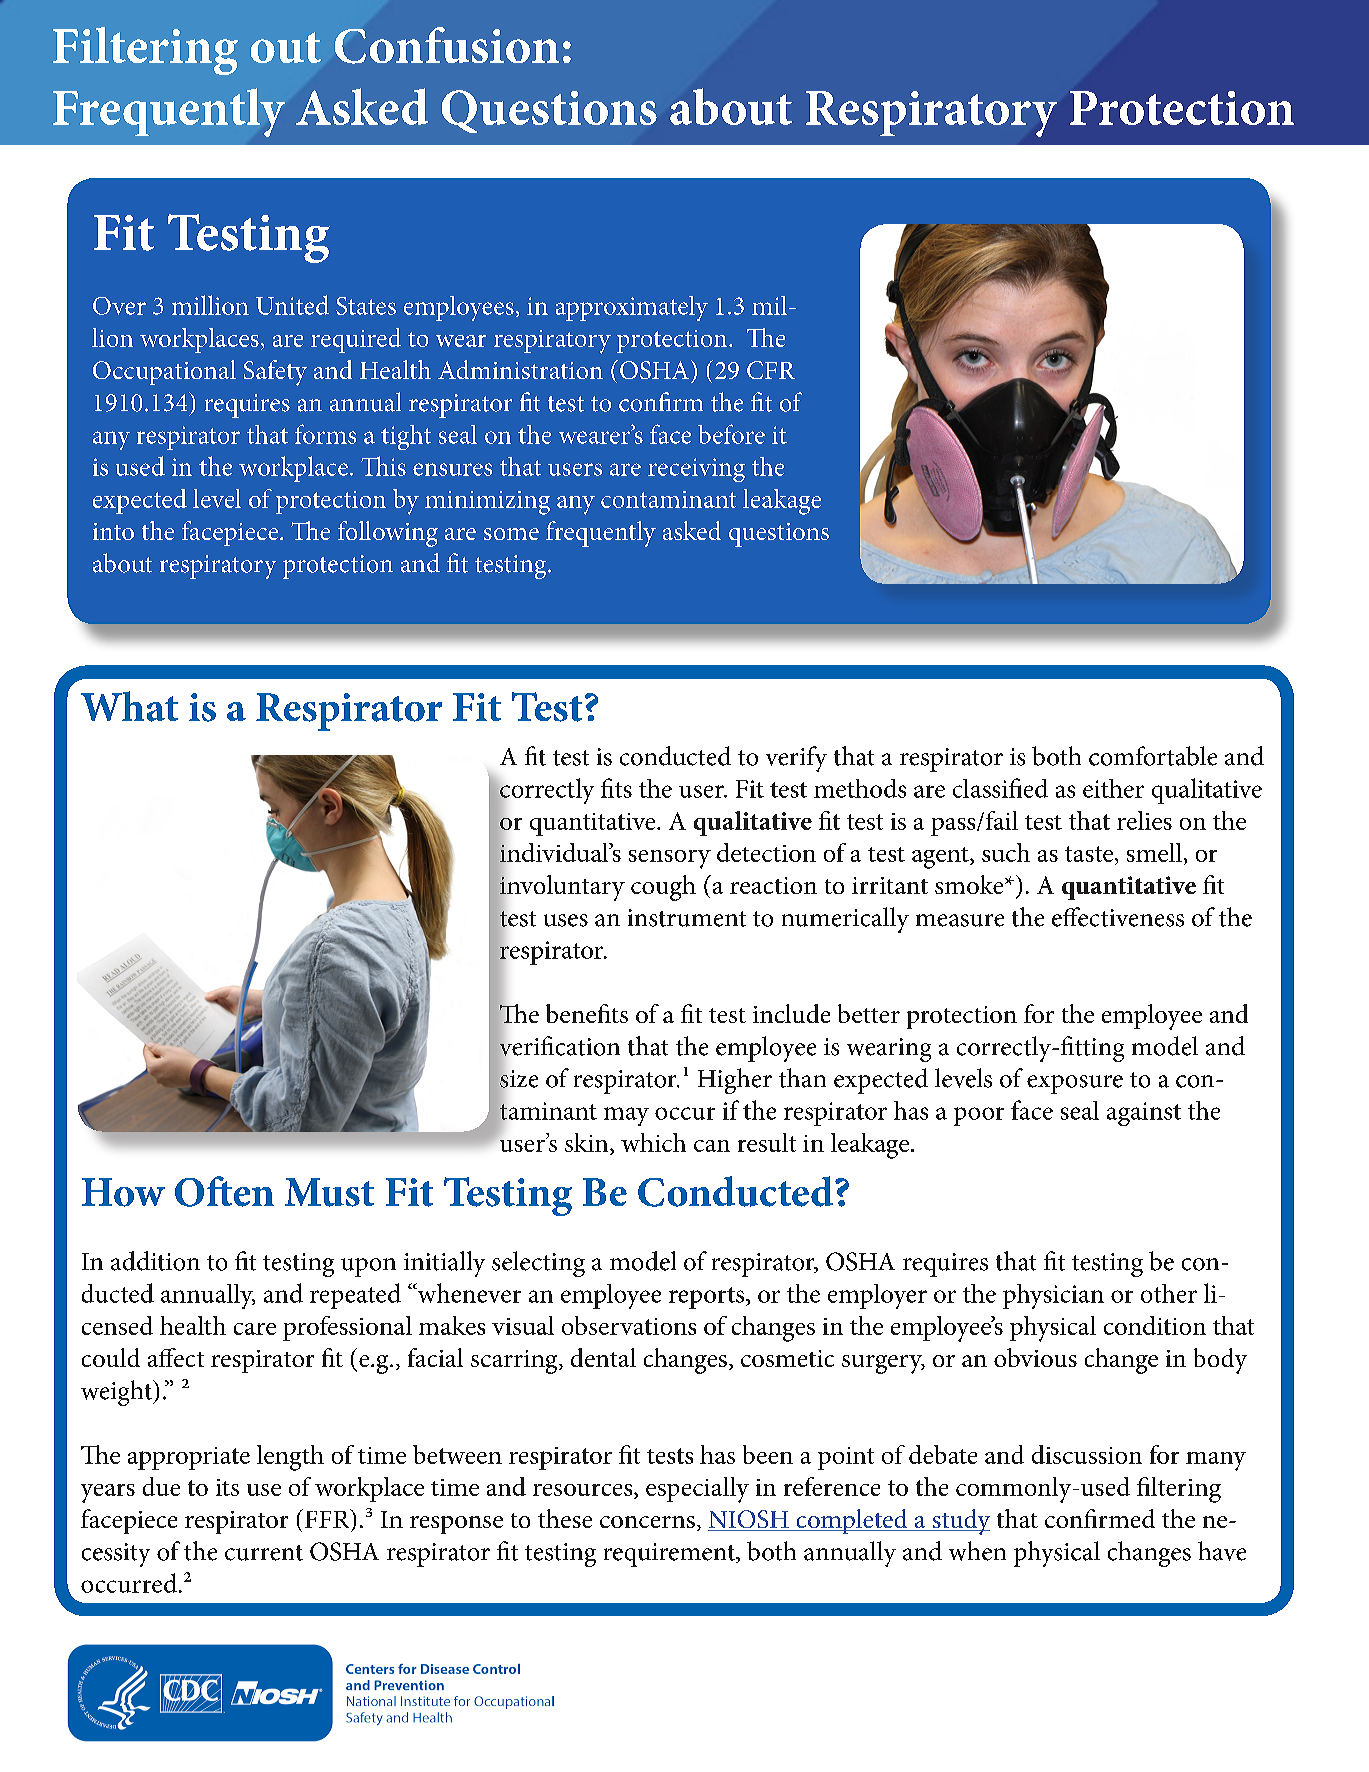 This page has height=1772, width=1369. What do you see at coordinates (264, 1553) in the page?
I see `current` at bounding box center [264, 1553].
